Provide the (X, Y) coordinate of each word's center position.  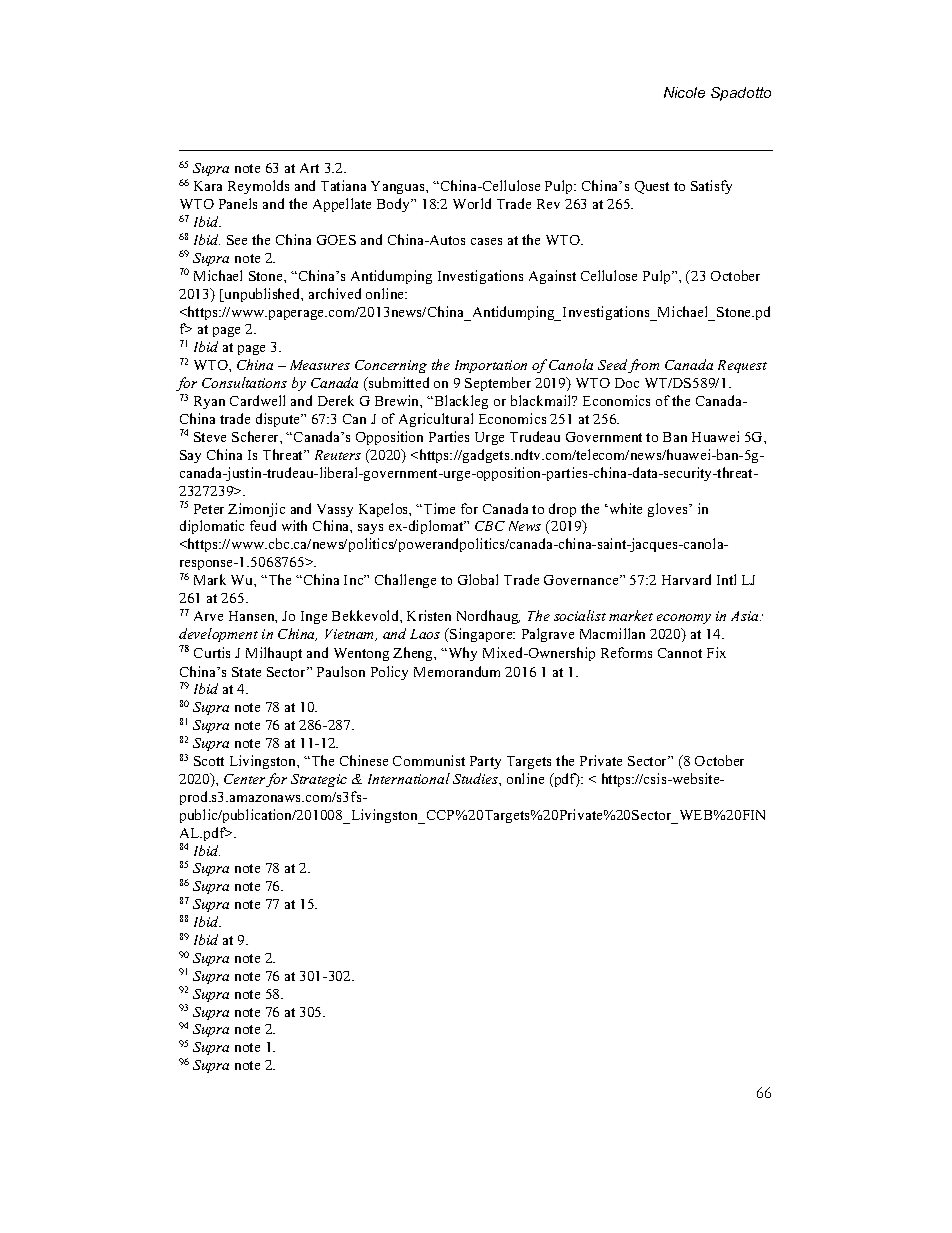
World (472, 203)
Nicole (684, 92)
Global (478, 579)
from (643, 366)
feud (263, 525)
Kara (208, 186)
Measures (320, 365)
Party (485, 762)
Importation (491, 366)
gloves (669, 510)
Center (245, 780)
